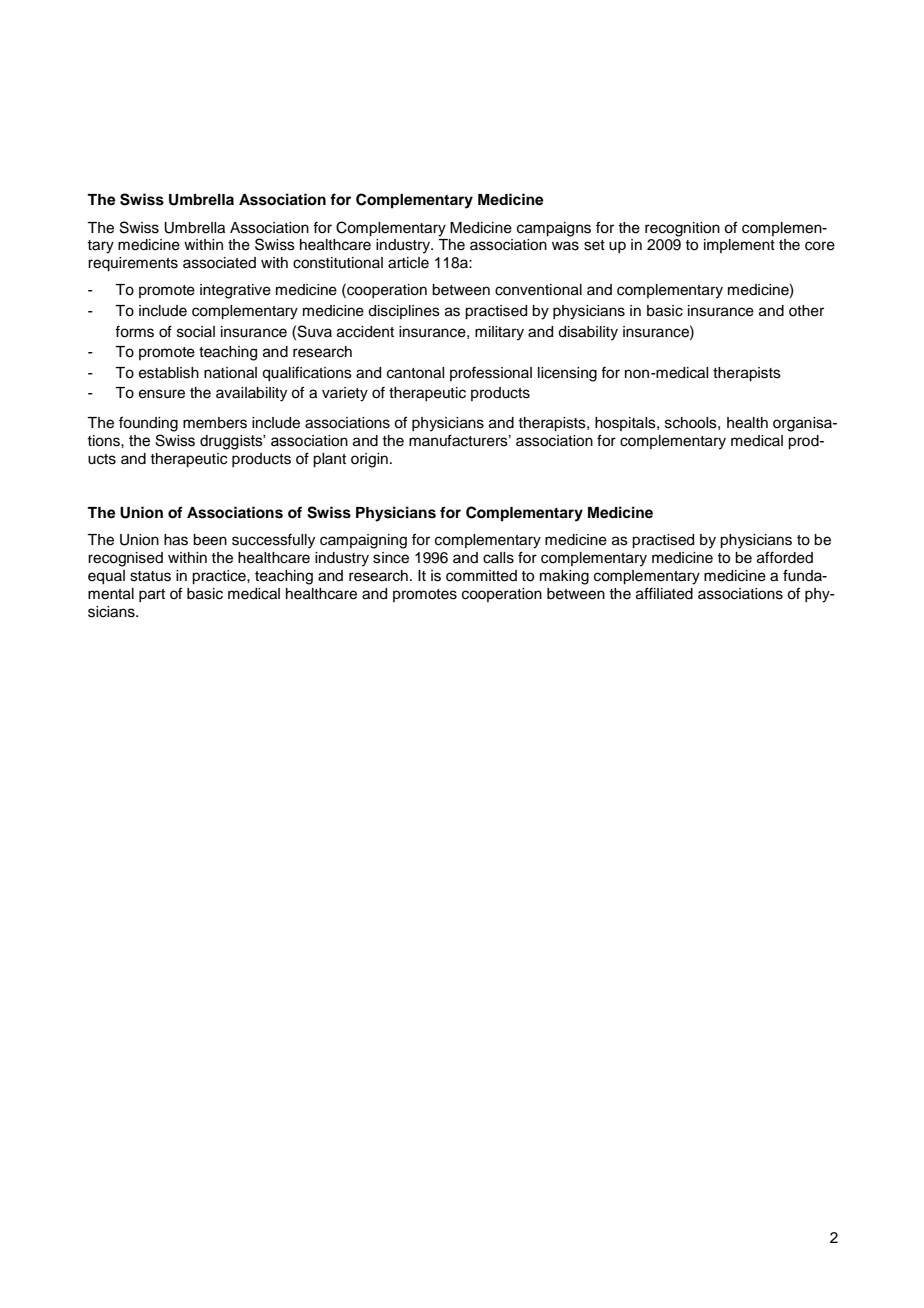 This image has height=1308, width=924. I want to click on implement, so click(739, 246).
